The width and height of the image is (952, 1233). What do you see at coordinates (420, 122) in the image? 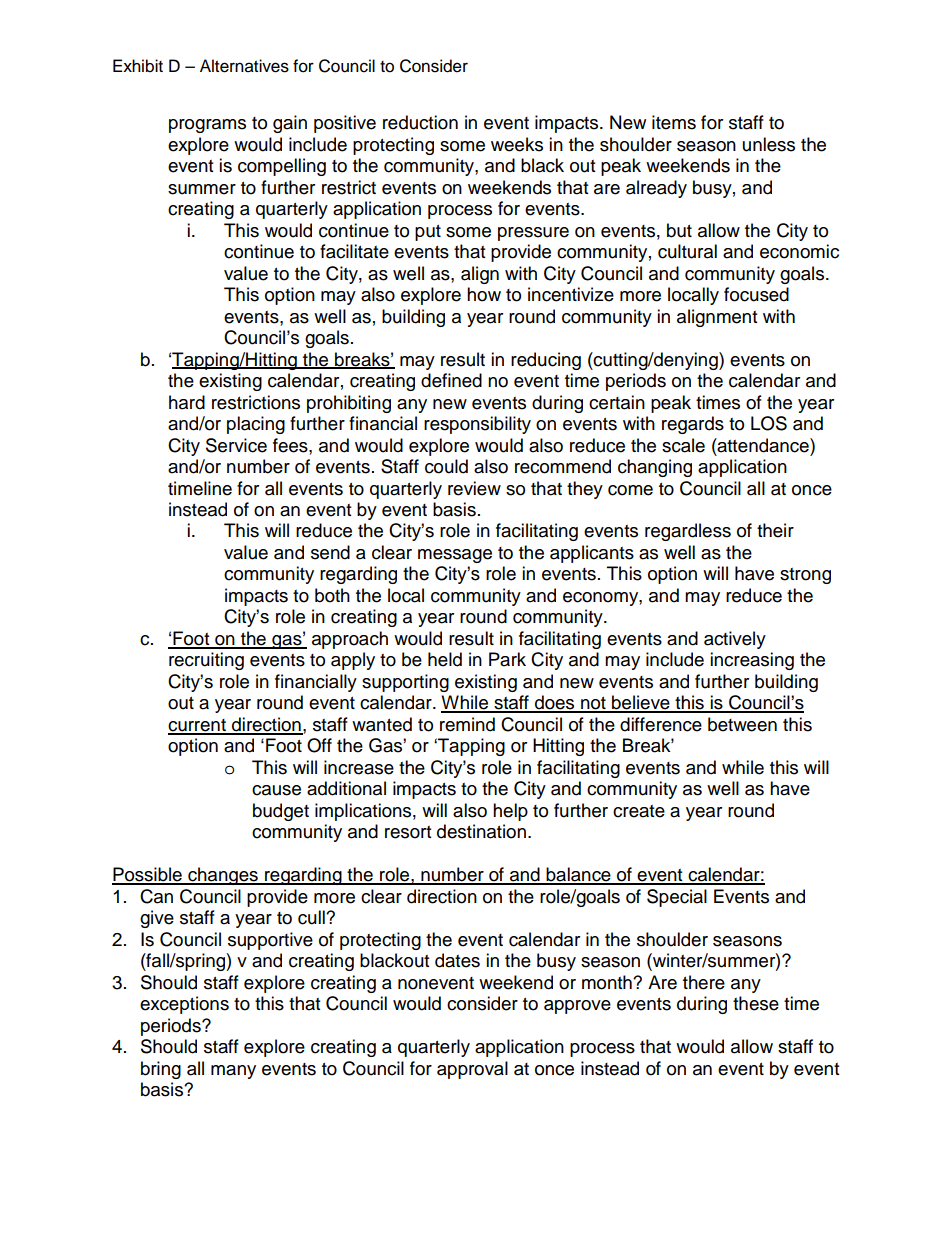
I see `reduction` at bounding box center [420, 122].
